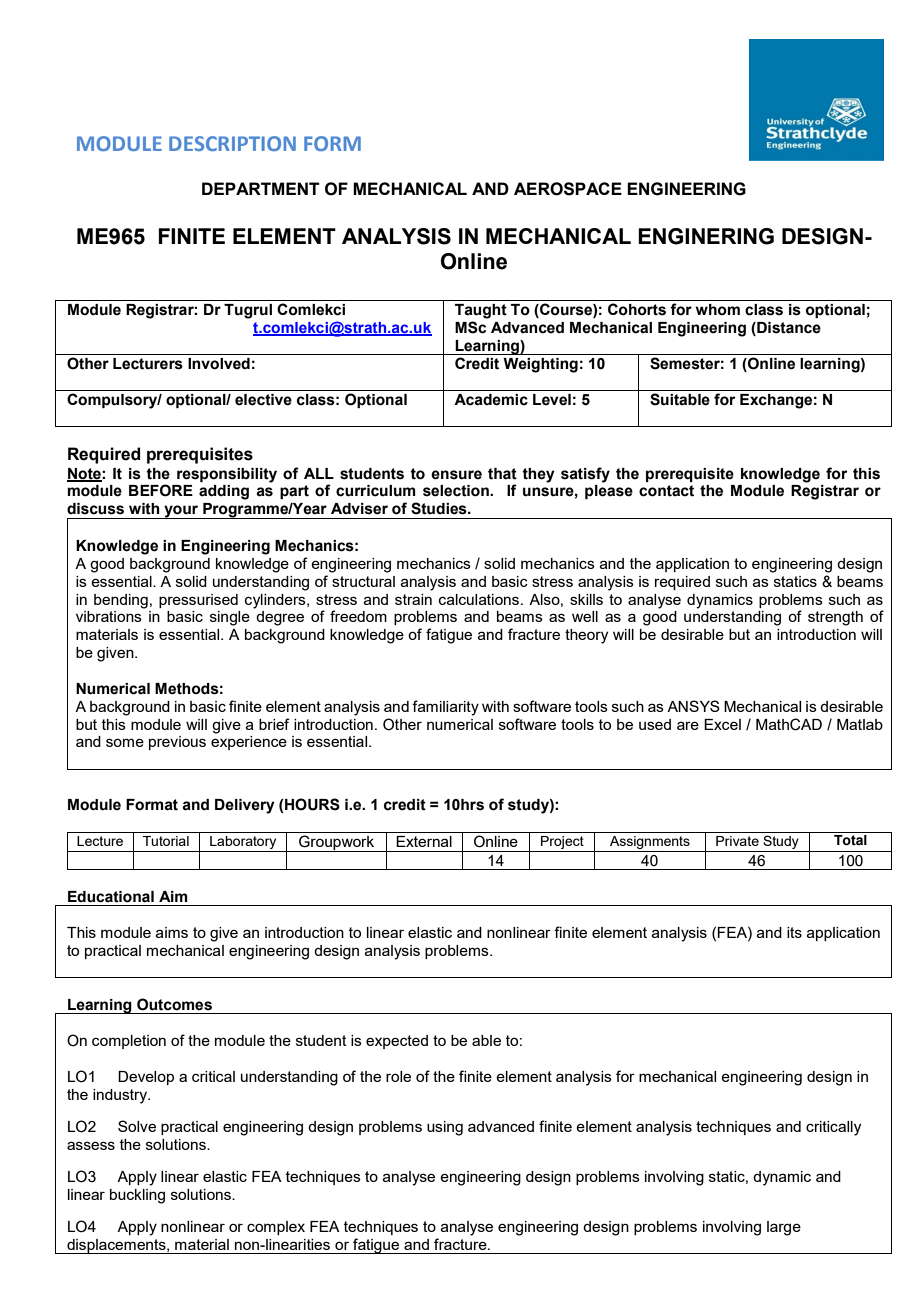 This screenshot has width=924, height=1307. I want to click on familiarity, so click(445, 708).
